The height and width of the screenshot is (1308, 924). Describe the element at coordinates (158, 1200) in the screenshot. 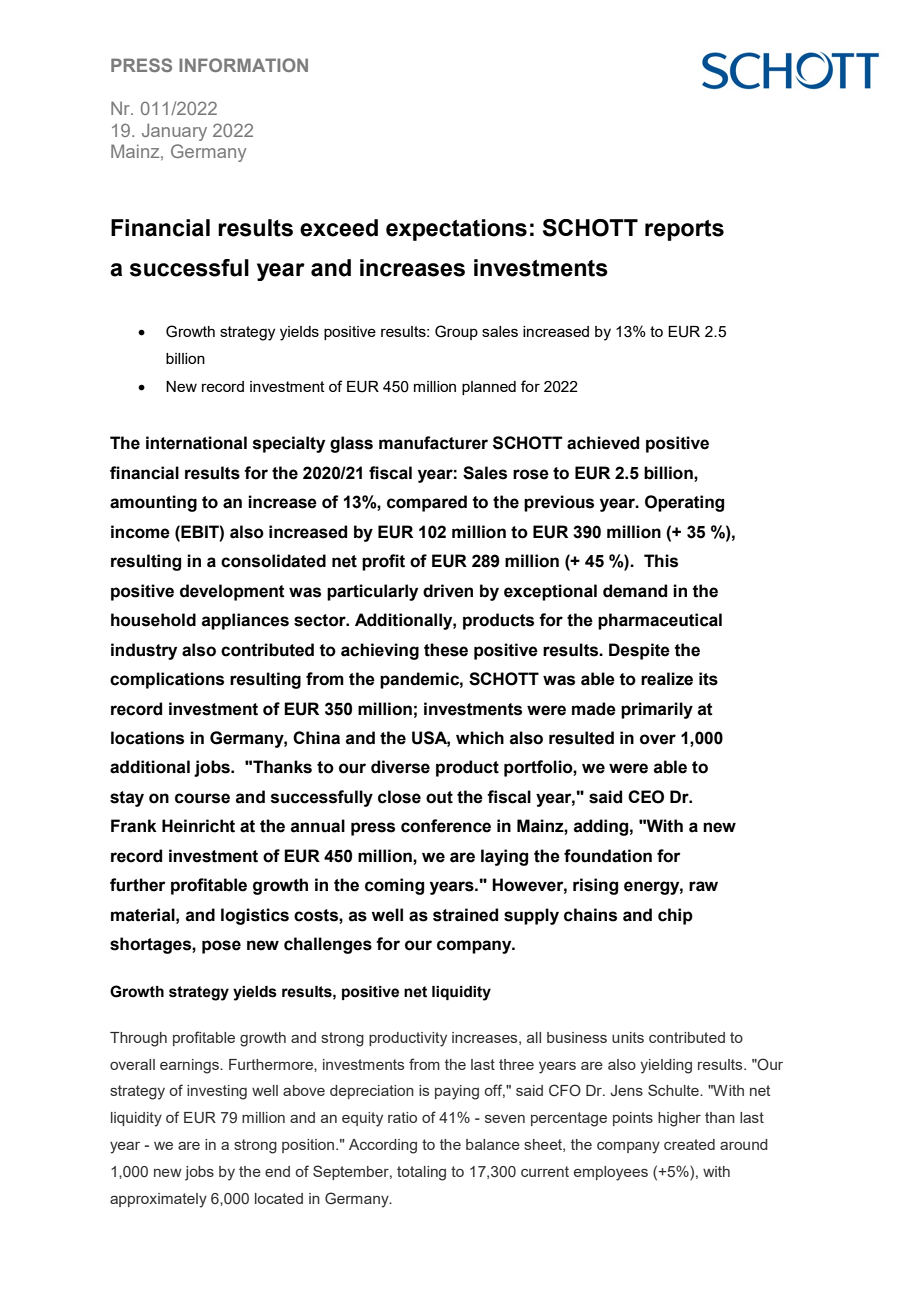

I see `approximately` at that location.
